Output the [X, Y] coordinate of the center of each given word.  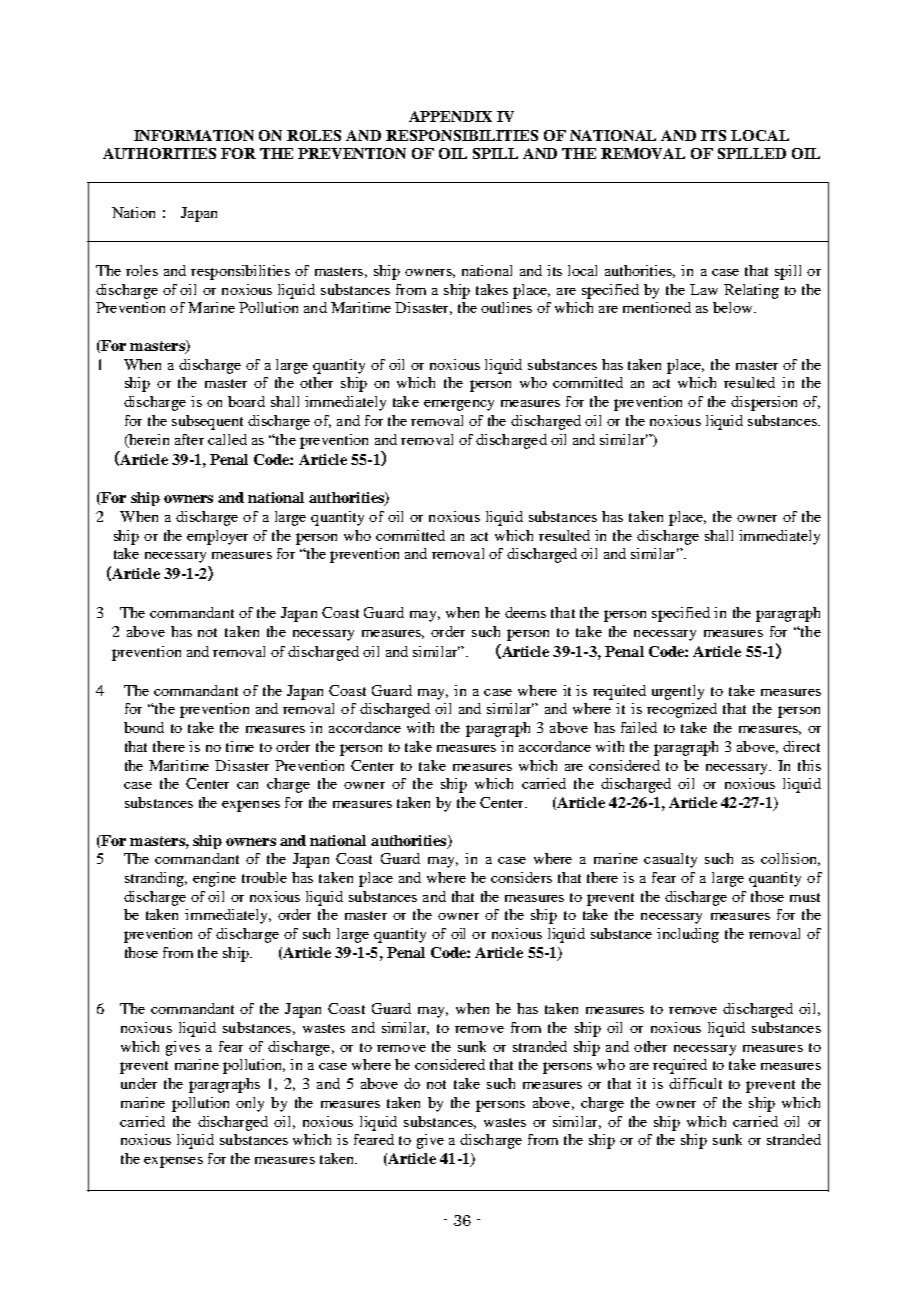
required [680, 1066]
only [250, 1104]
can [247, 785]
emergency [459, 405]
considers [521, 877]
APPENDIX [450, 116]
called [227, 439]
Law [704, 289]
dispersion [764, 403]
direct [801, 746]
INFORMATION [194, 135]
